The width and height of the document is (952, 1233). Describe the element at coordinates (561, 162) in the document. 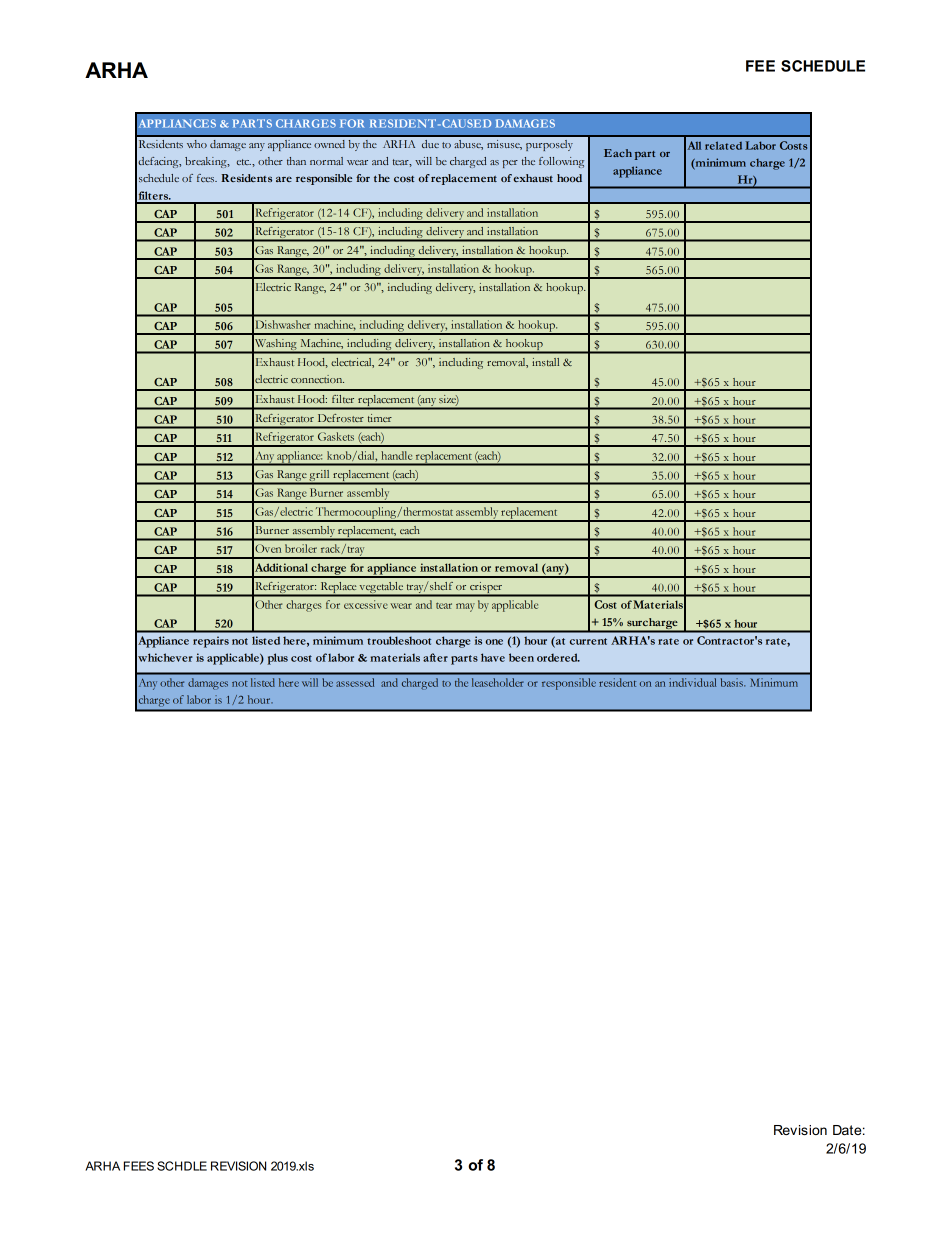

I see `following` at that location.
